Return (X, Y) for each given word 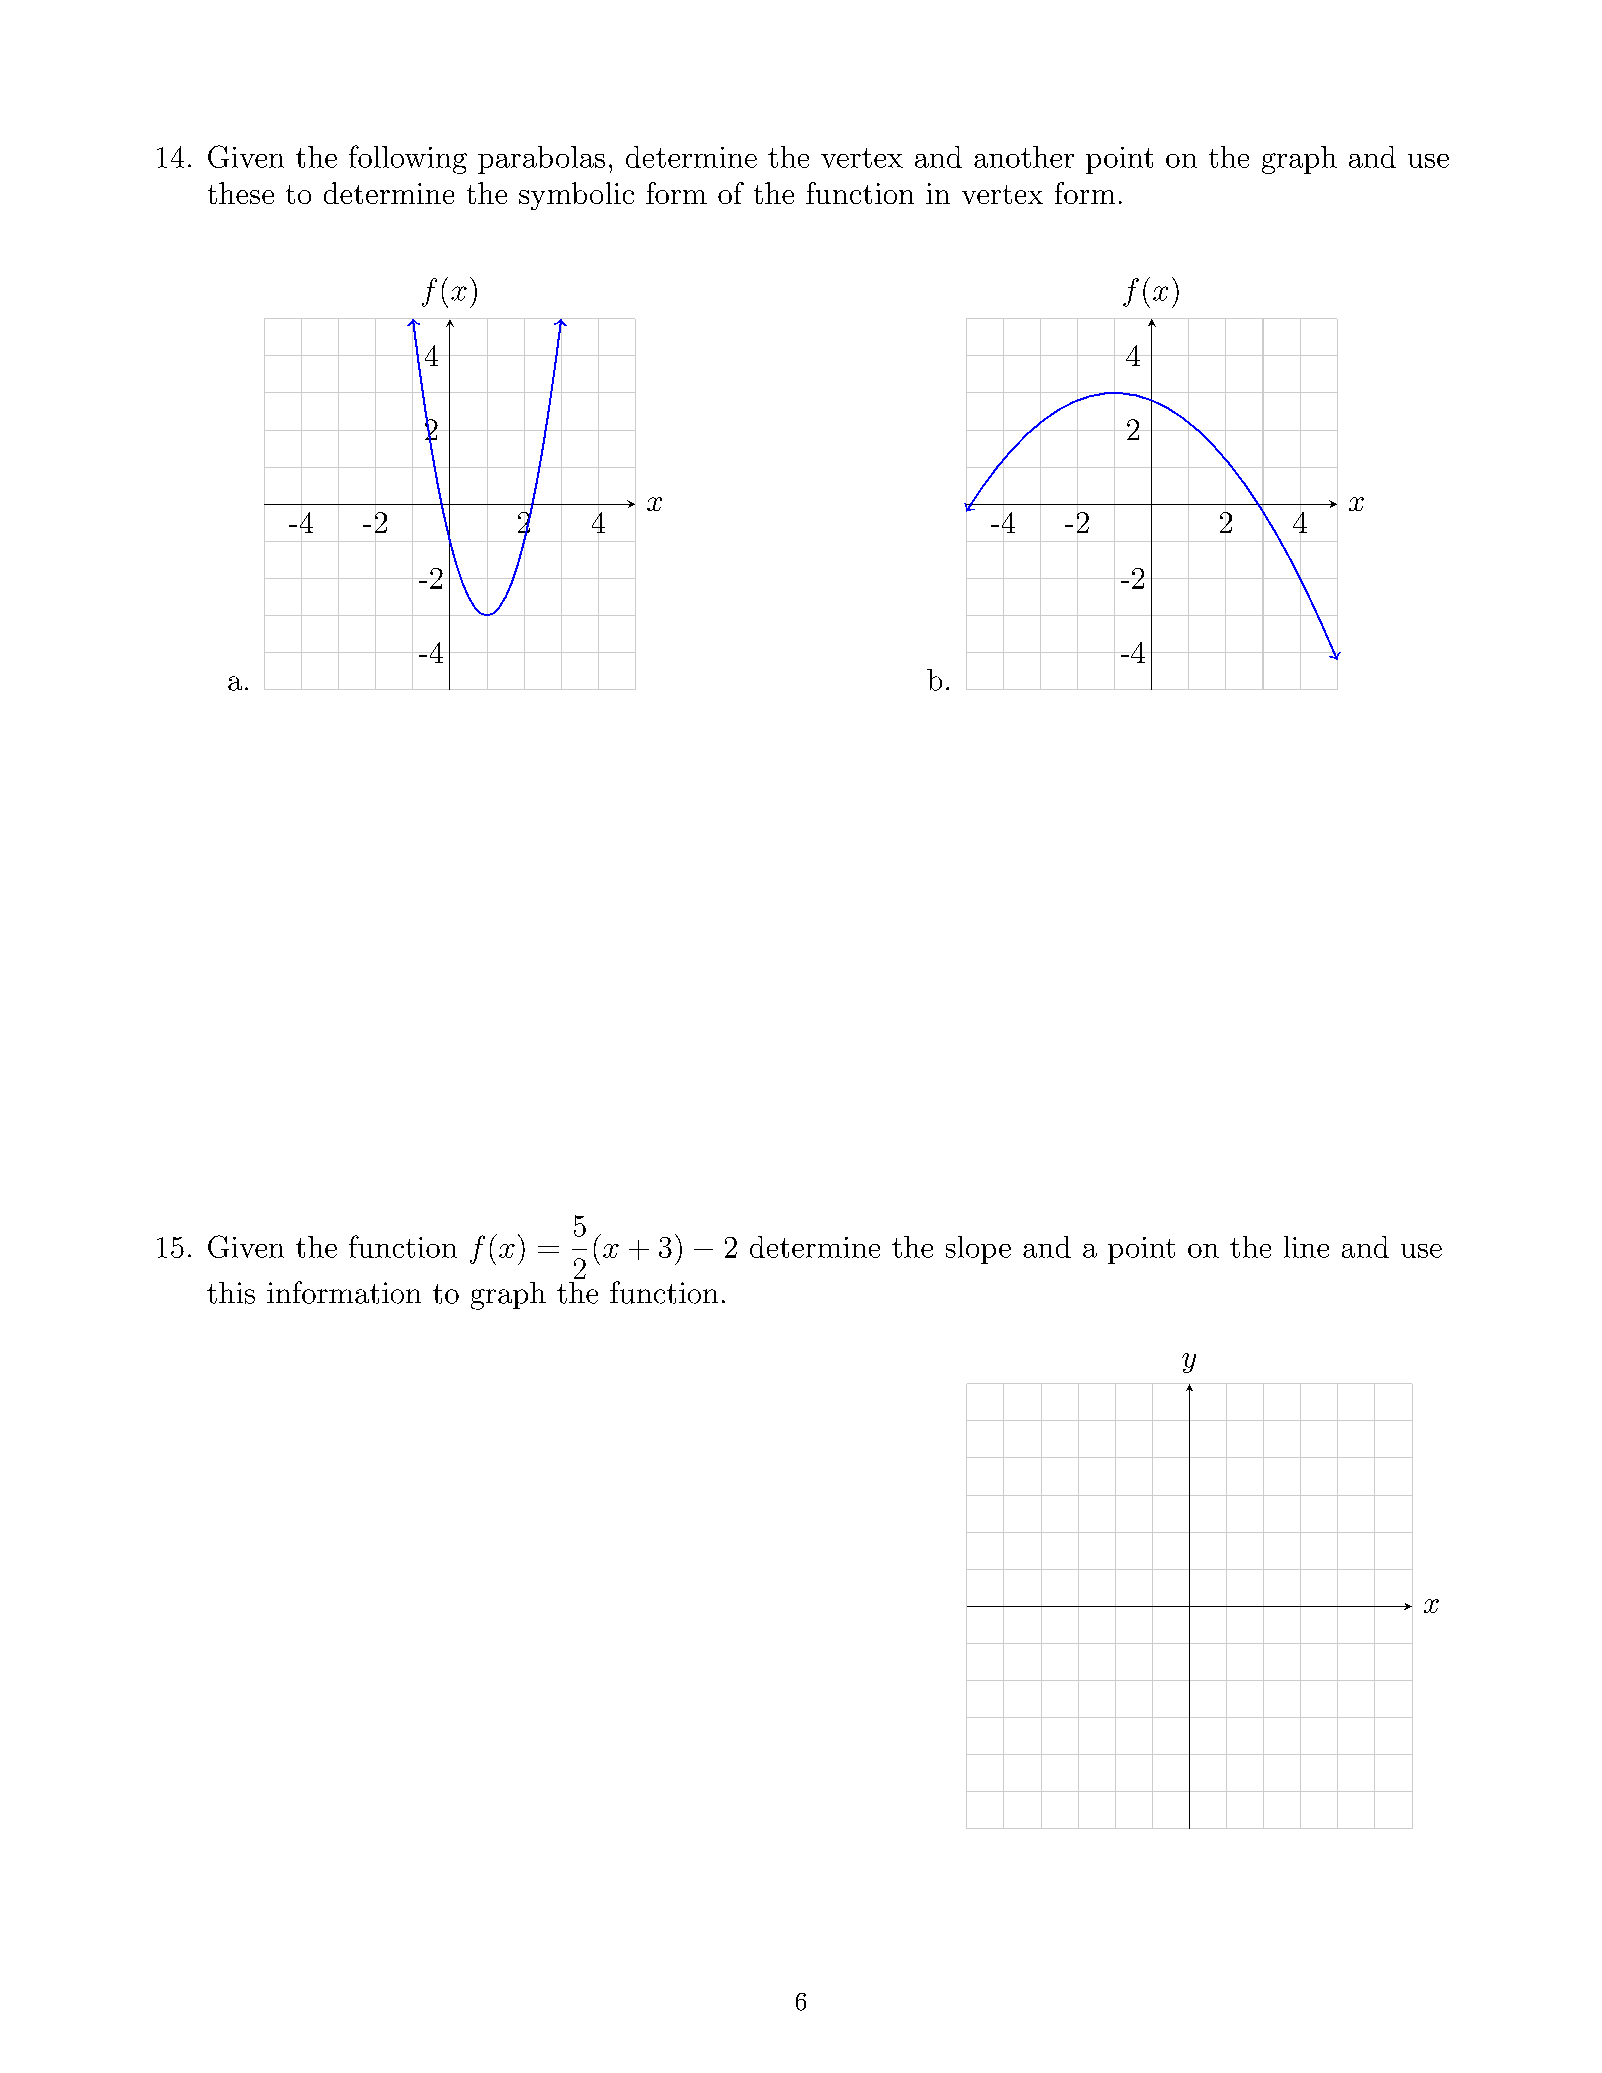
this (231, 1293)
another (1024, 157)
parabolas (541, 160)
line (1306, 1247)
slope (978, 1250)
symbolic (576, 196)
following (408, 159)
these (241, 193)
